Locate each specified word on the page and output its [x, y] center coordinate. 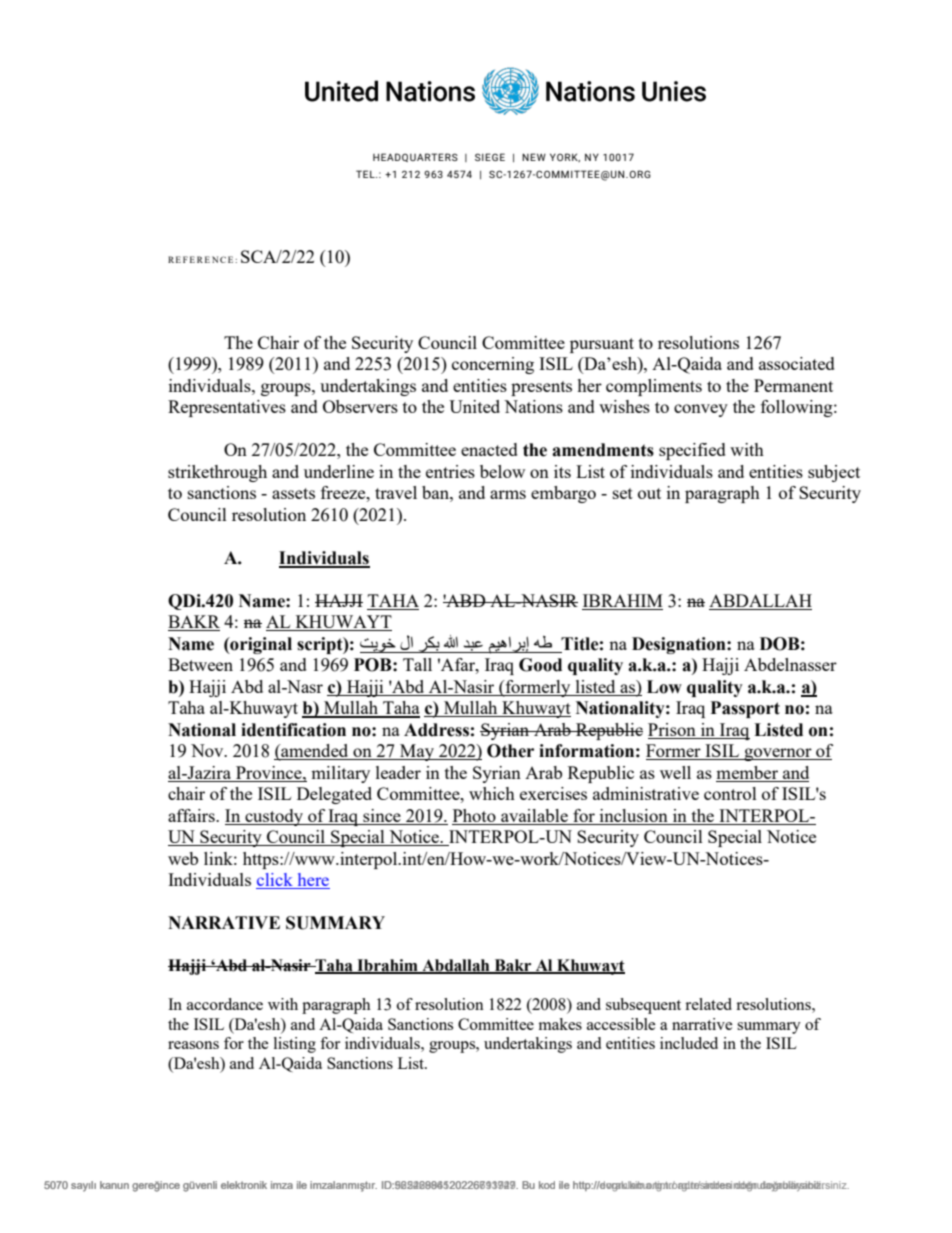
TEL [366, 174]
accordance [225, 1004]
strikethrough [217, 473]
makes [560, 1024]
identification [293, 730]
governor [778, 754]
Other [510, 751]
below [502, 471]
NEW [534, 157]
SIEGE [490, 157]
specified [692, 451]
